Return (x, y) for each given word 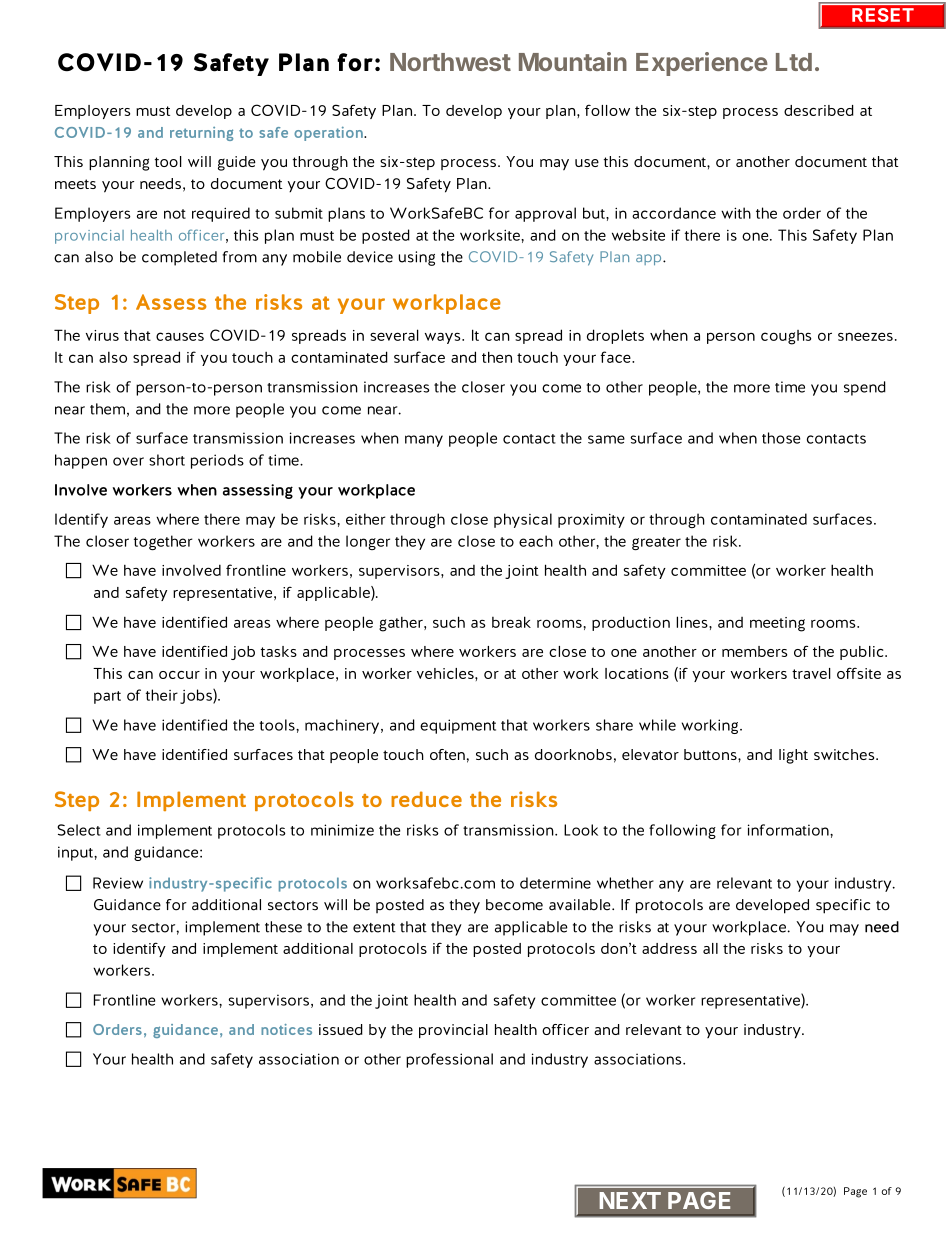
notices (286, 1029)
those (781, 438)
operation (329, 133)
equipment (458, 726)
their (162, 695)
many (424, 441)
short (167, 460)
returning (201, 134)
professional (449, 1060)
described (819, 110)
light (793, 756)
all (710, 948)
